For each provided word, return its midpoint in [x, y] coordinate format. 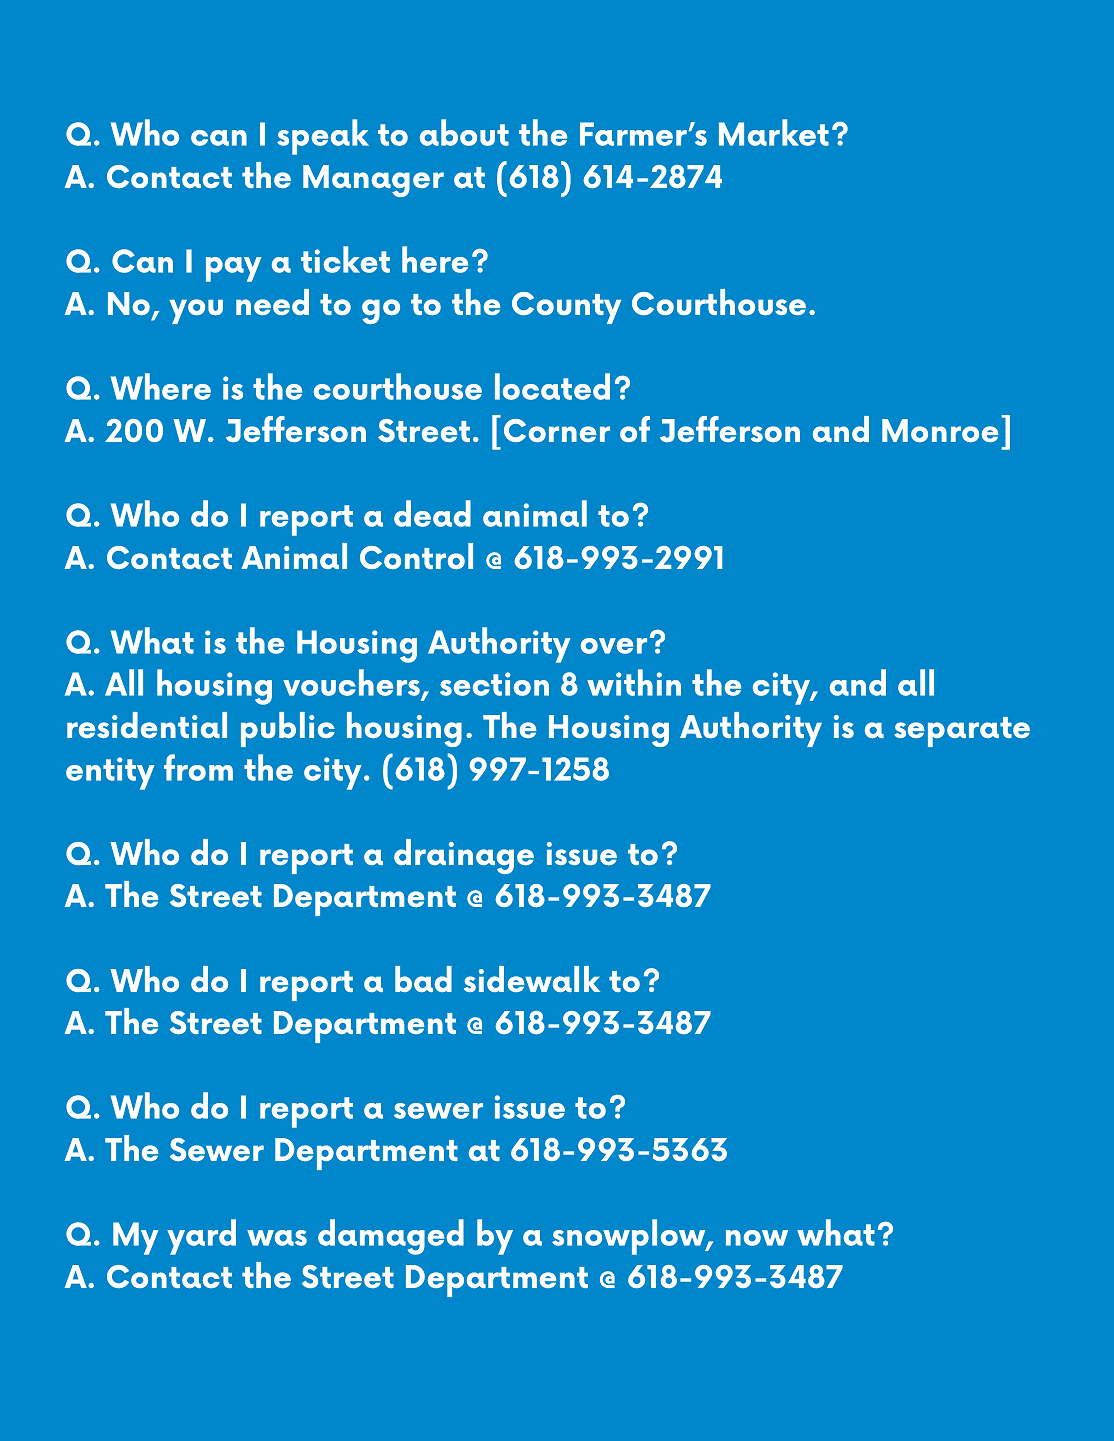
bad [423, 979]
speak [323, 137]
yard [201, 1237]
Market [774, 132]
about [464, 132]
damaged [391, 1237]
